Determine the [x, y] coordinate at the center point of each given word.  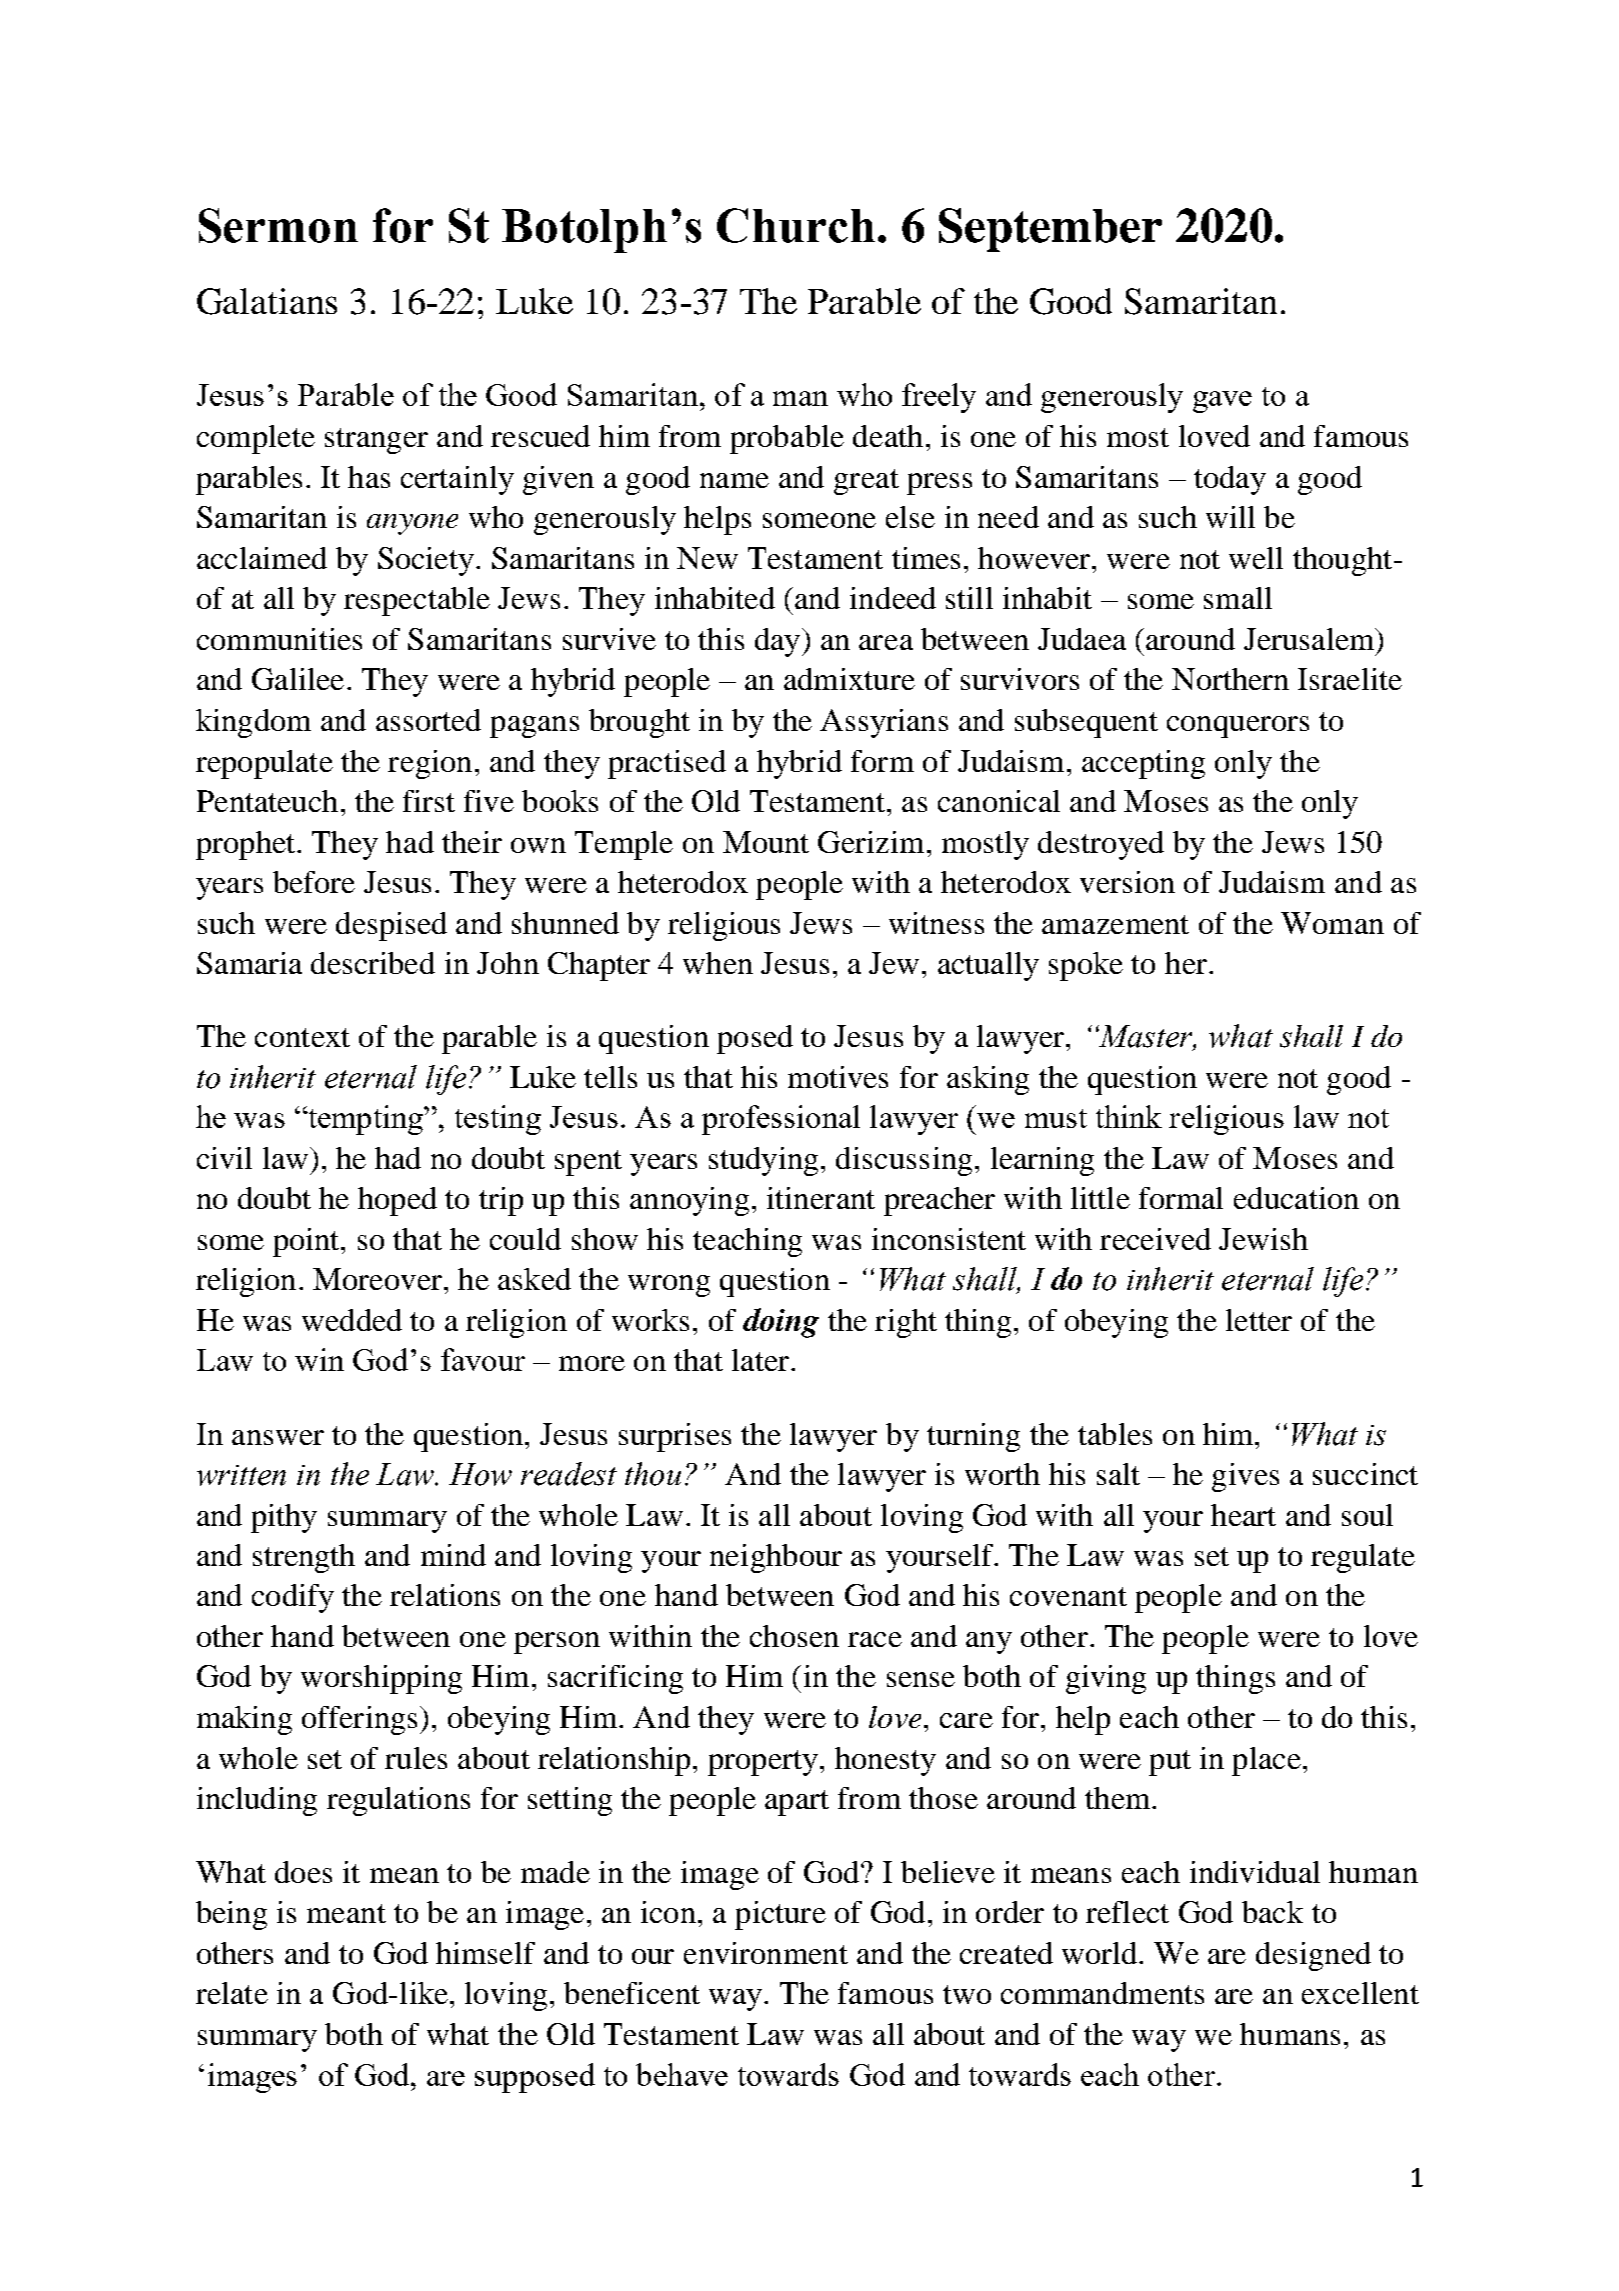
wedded [352, 1320]
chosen [794, 1636]
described [373, 963]
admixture [849, 679]
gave [1222, 402]
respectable [417, 601]
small [1238, 598]
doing [781, 1323]
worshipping [381, 1679]
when [718, 963]
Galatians [267, 301]
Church [796, 225]
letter [1259, 1320]
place [1266, 1761]
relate [232, 1993]
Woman [1332, 923]
